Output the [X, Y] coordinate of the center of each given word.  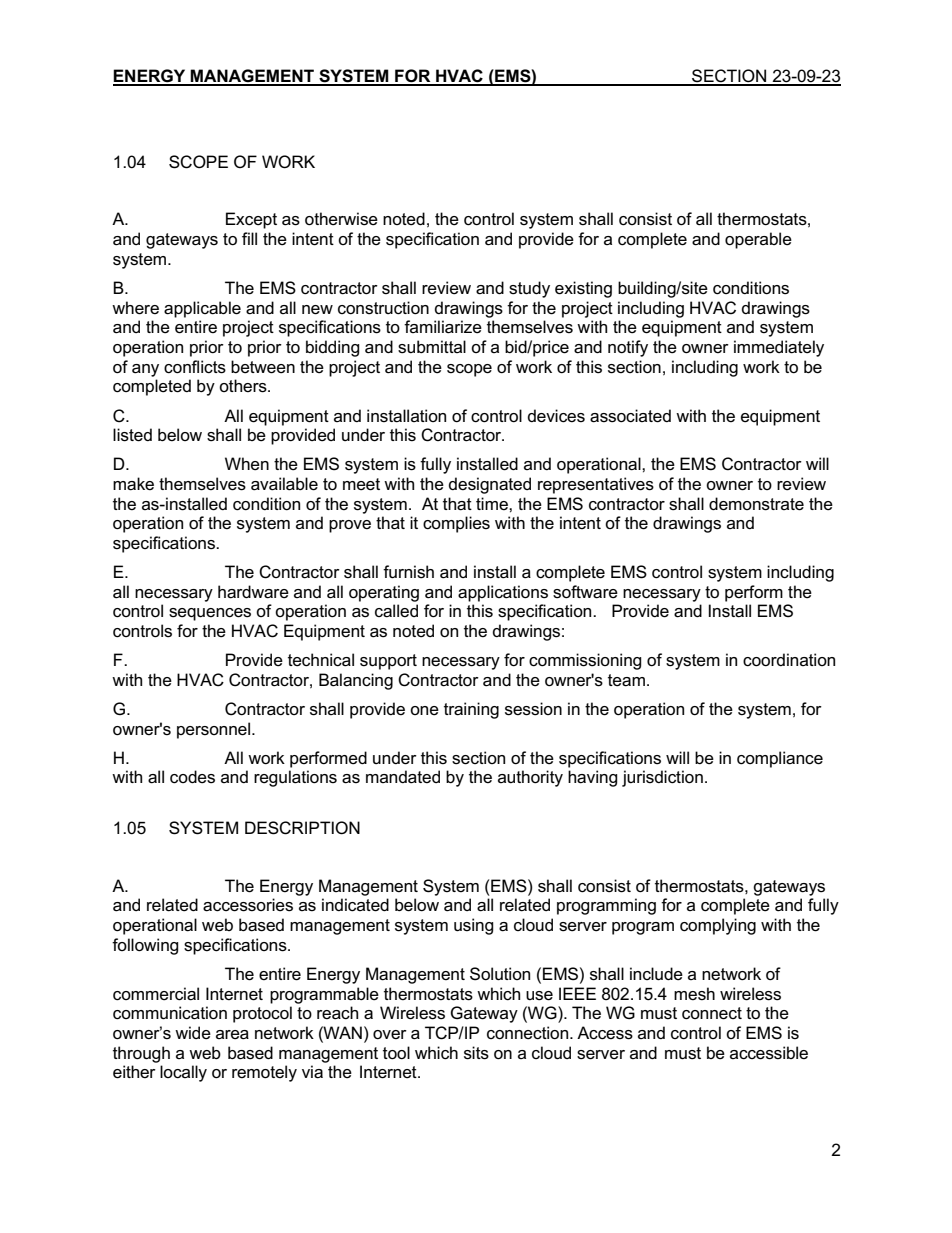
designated [490, 485]
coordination [789, 660]
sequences [210, 614]
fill [249, 238]
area [232, 1035]
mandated [403, 777]
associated [630, 416]
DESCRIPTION [302, 828]
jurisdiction [662, 778]
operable [758, 240]
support [388, 662]
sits [476, 1053]
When [247, 464]
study [529, 289]
